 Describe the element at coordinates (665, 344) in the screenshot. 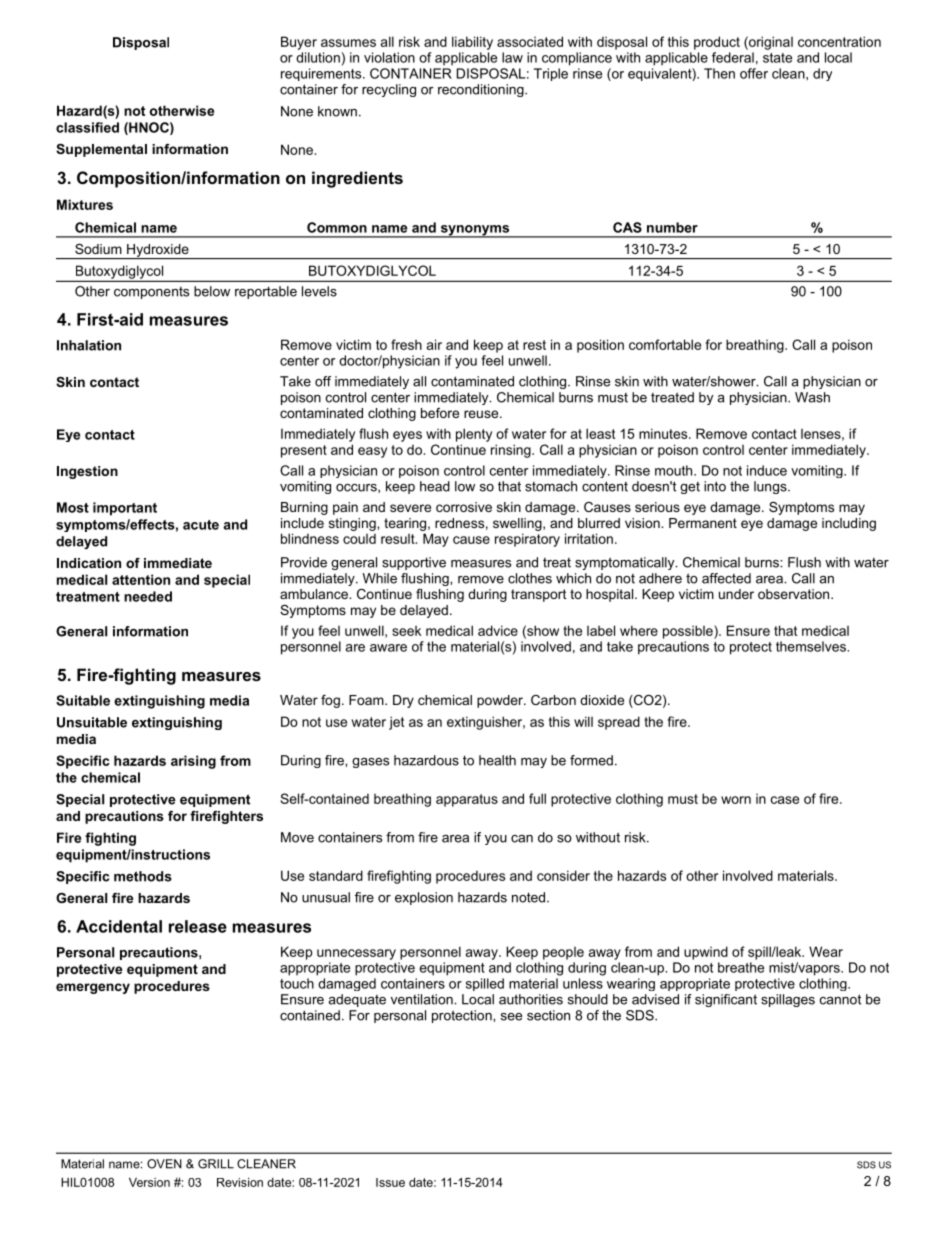

I see `comfortable` at that location.
